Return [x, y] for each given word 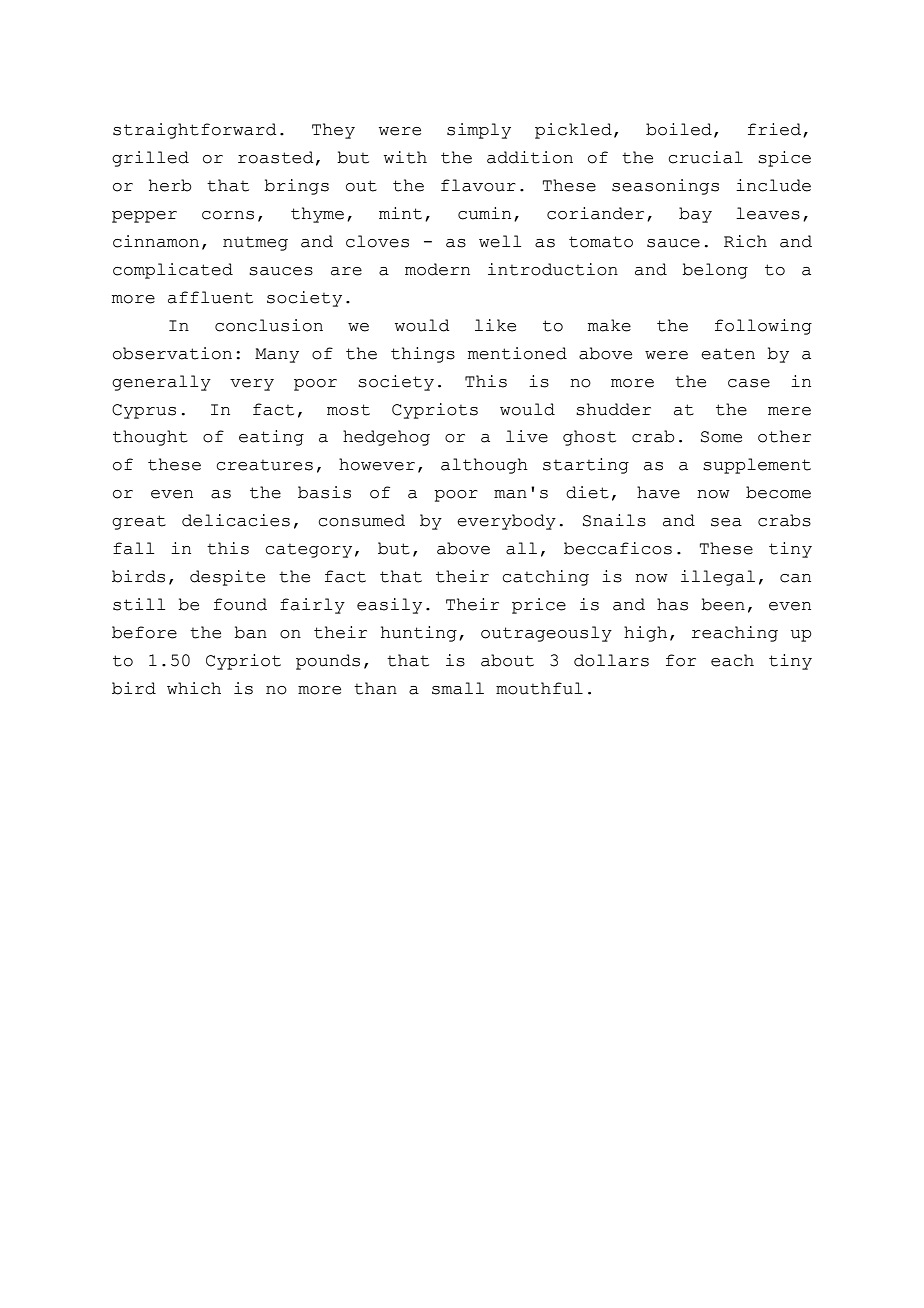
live [527, 436]
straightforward [195, 131]
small [458, 688]
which [194, 688]
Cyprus [144, 411]
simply [479, 131]
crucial [705, 157]
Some [721, 437]
